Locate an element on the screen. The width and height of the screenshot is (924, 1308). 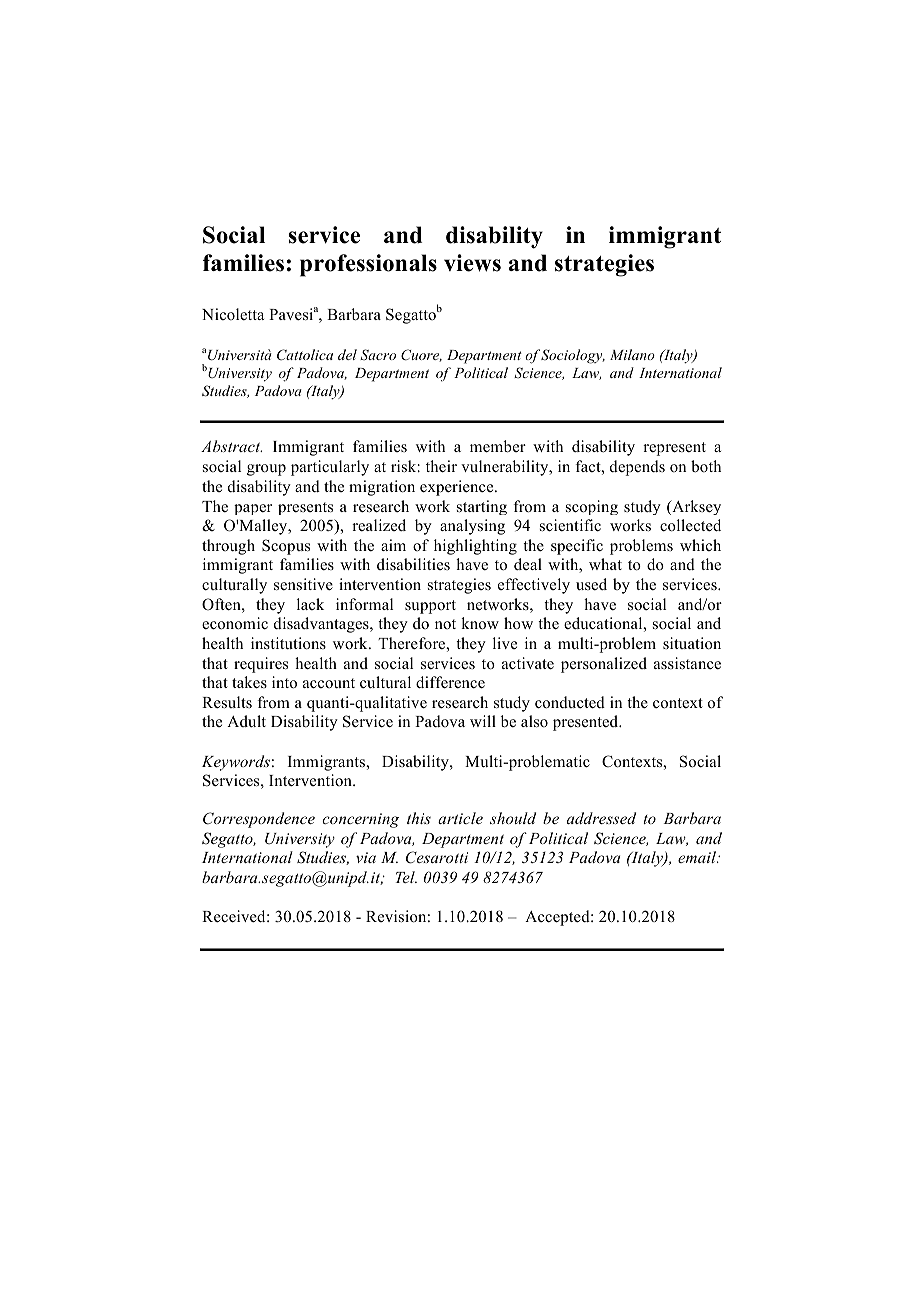
what is located at coordinates (605, 564).
